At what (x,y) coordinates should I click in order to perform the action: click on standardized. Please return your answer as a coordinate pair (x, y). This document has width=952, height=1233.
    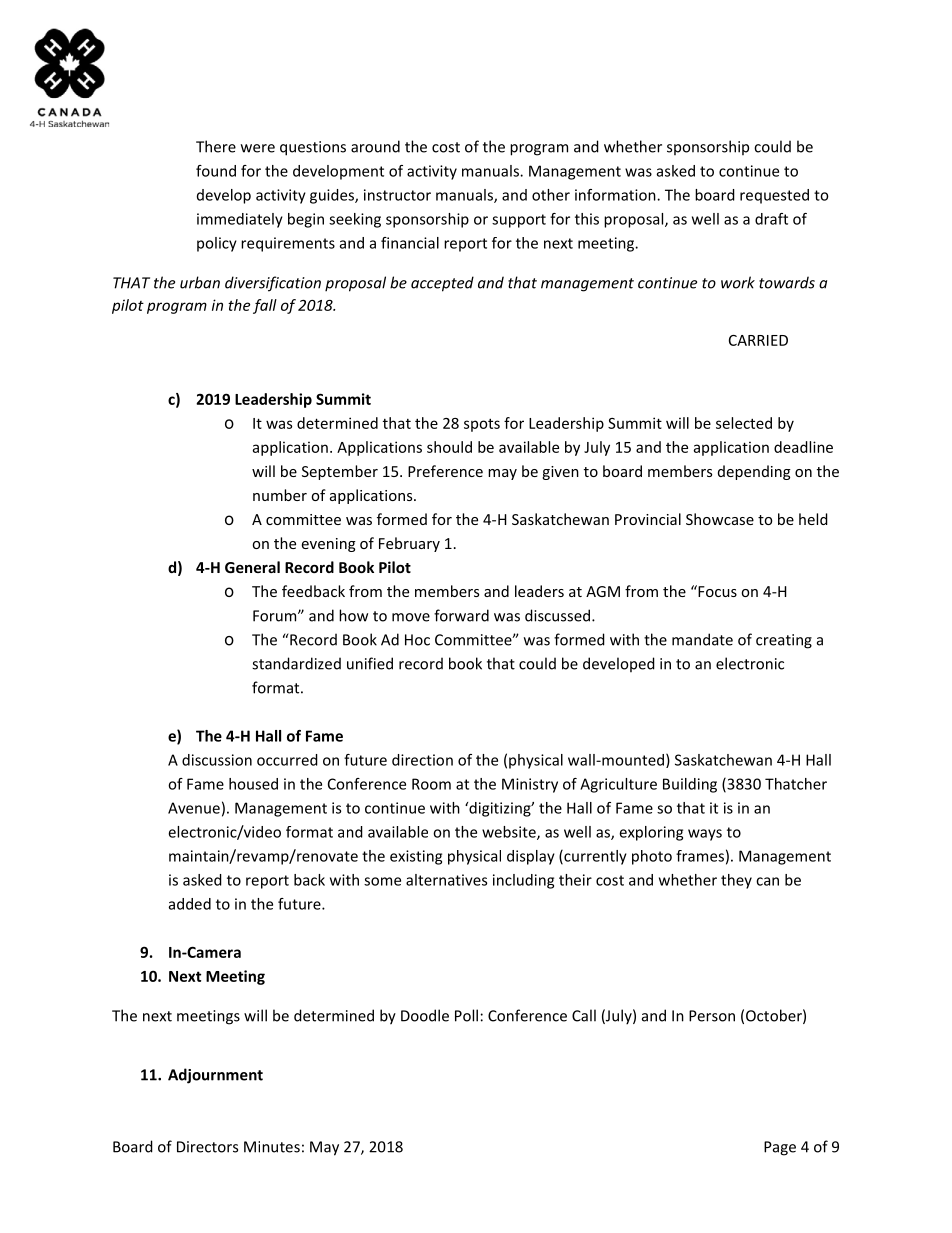
    Looking at the image, I should click on (296, 663).
